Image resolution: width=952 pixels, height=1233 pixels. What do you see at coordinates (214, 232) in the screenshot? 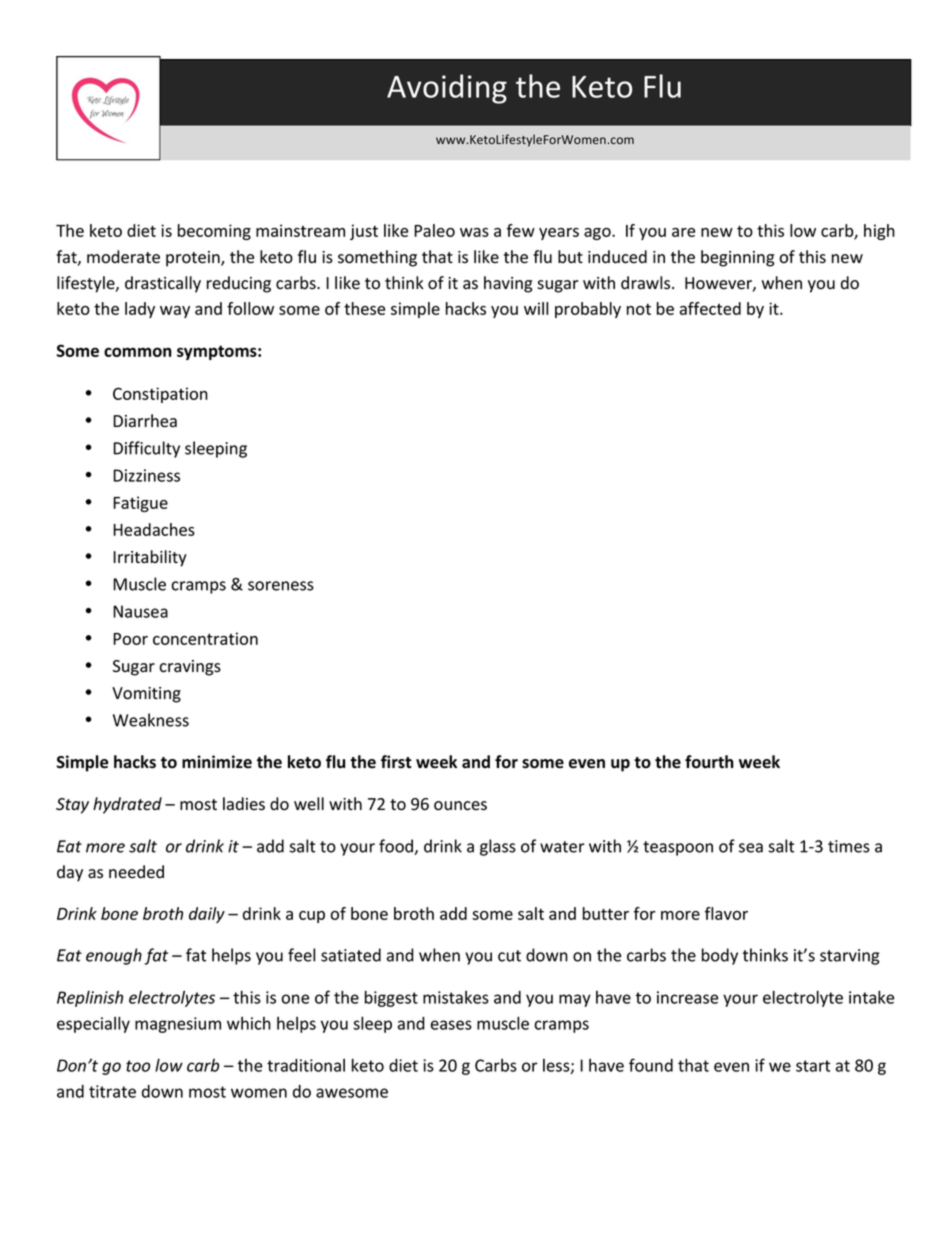
I see `becoming` at bounding box center [214, 232].
